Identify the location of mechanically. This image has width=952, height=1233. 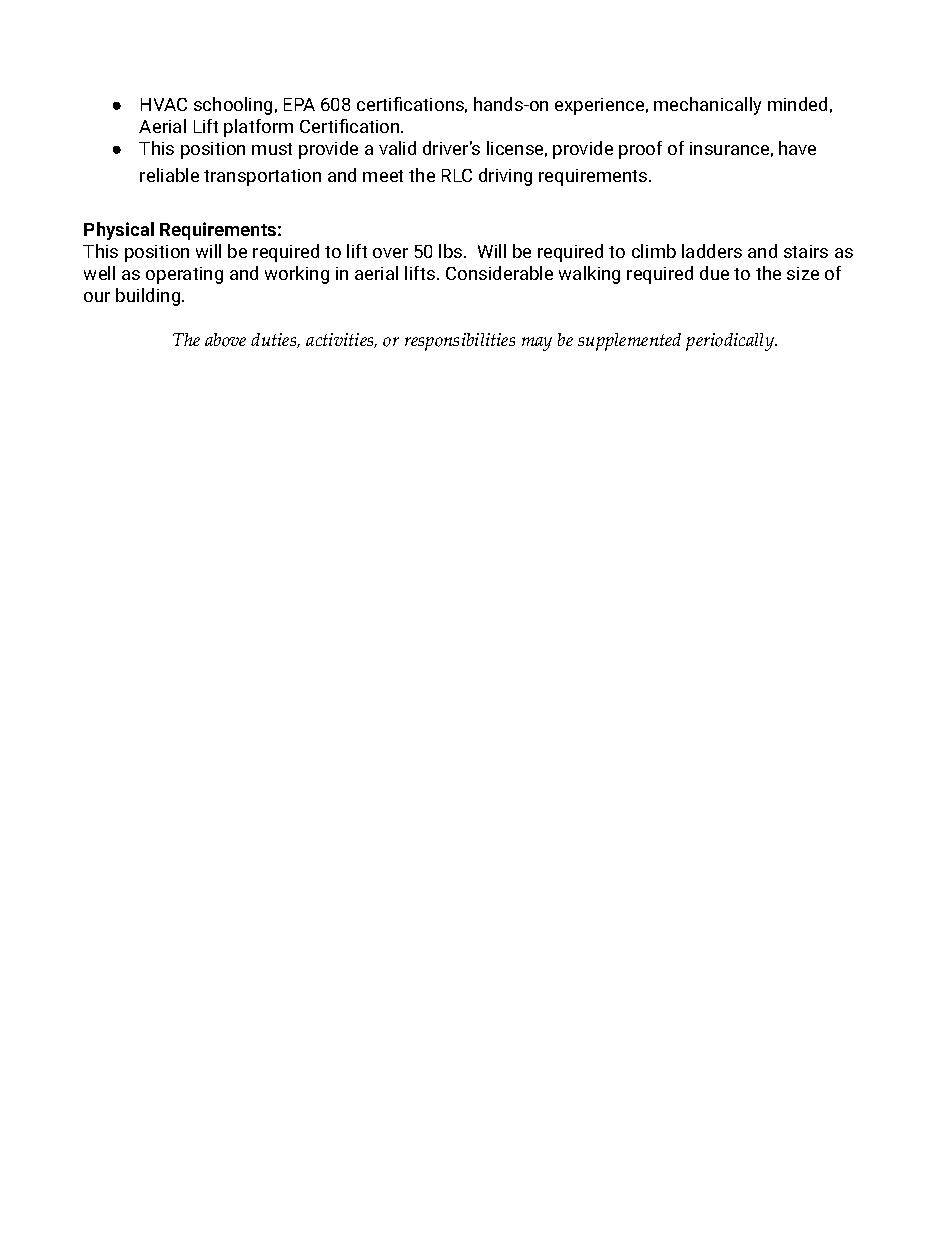
(707, 106).
